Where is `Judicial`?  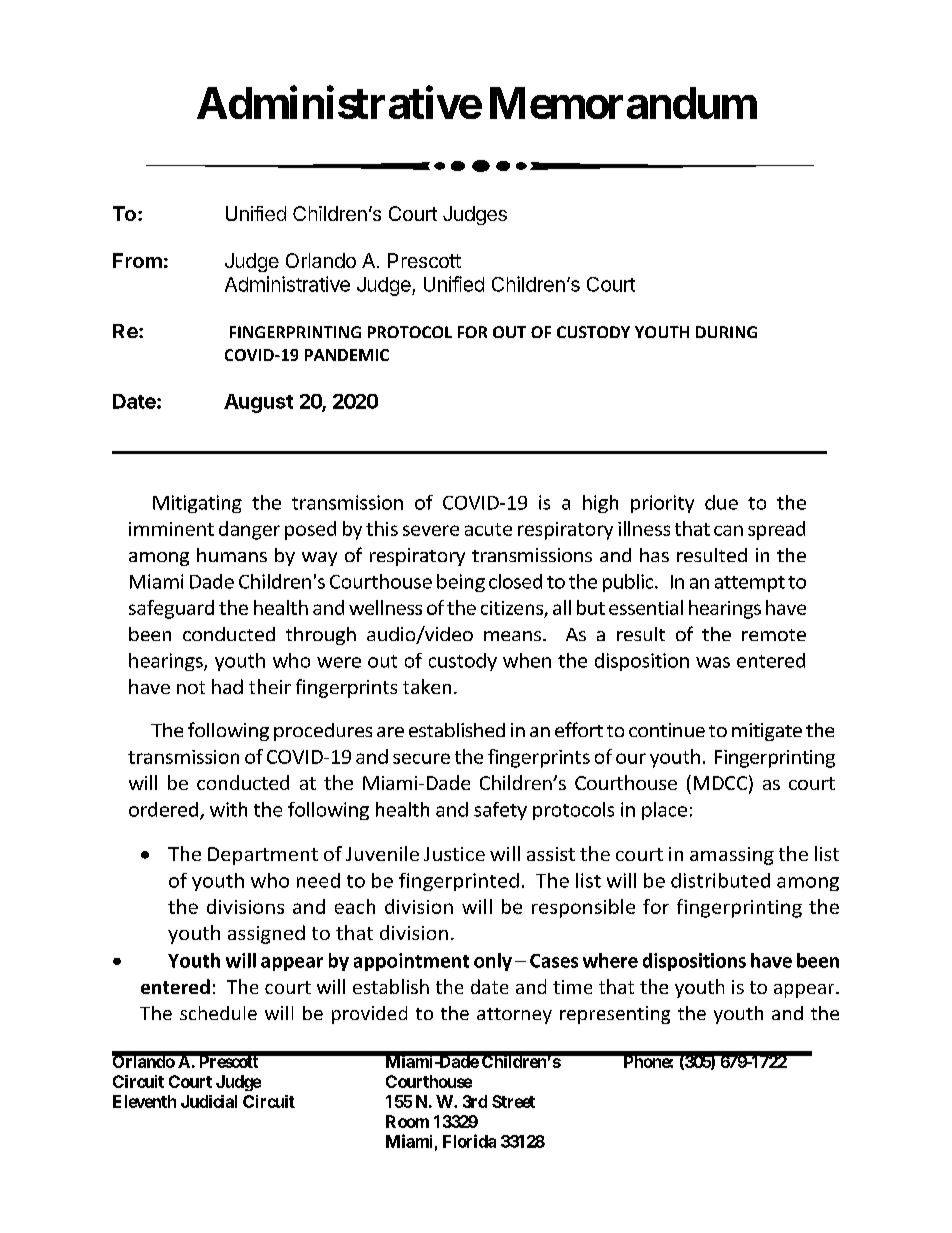 Judicial is located at coordinates (209, 1101).
